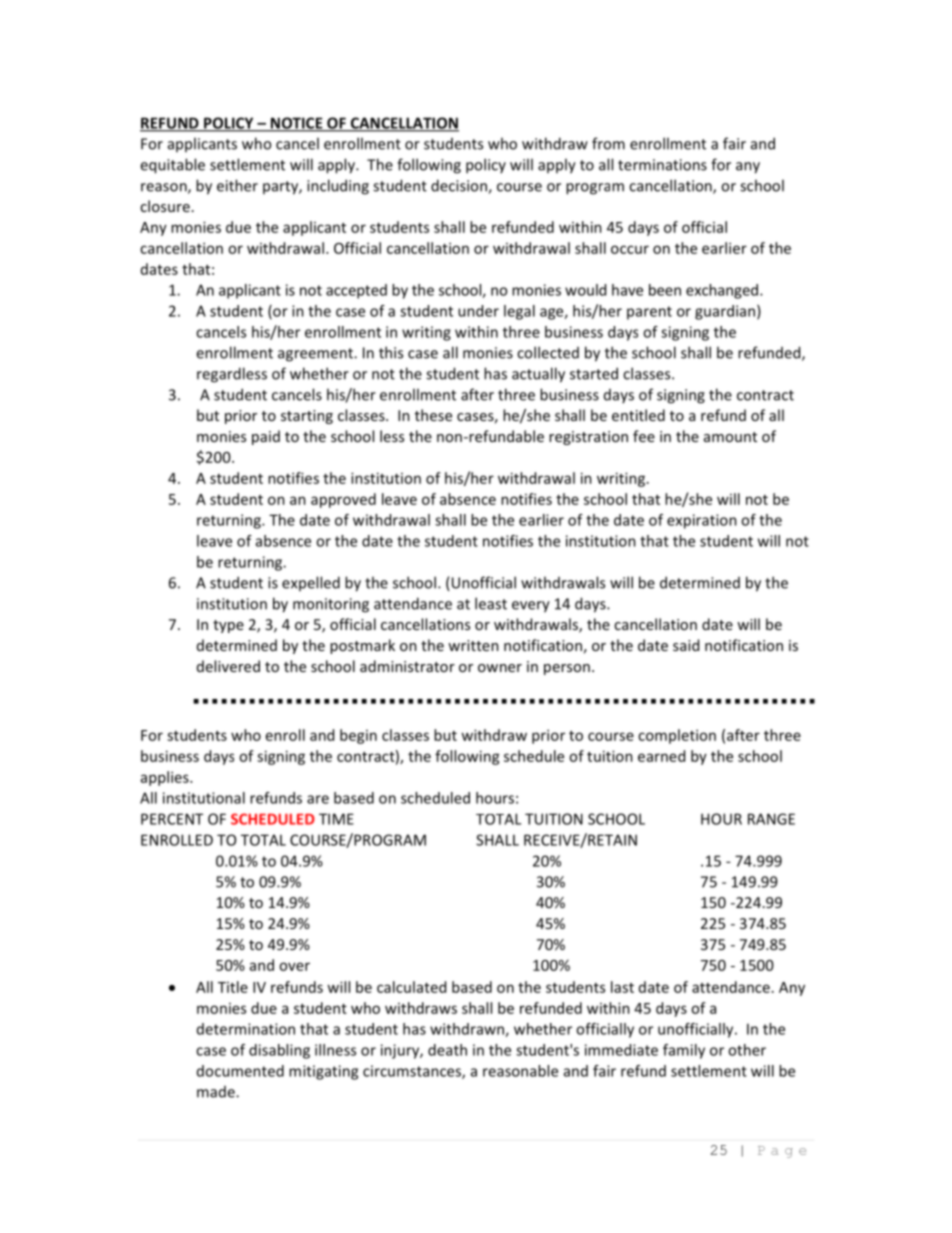  What do you see at coordinates (460, 186) in the screenshot?
I see `decision` at bounding box center [460, 186].
